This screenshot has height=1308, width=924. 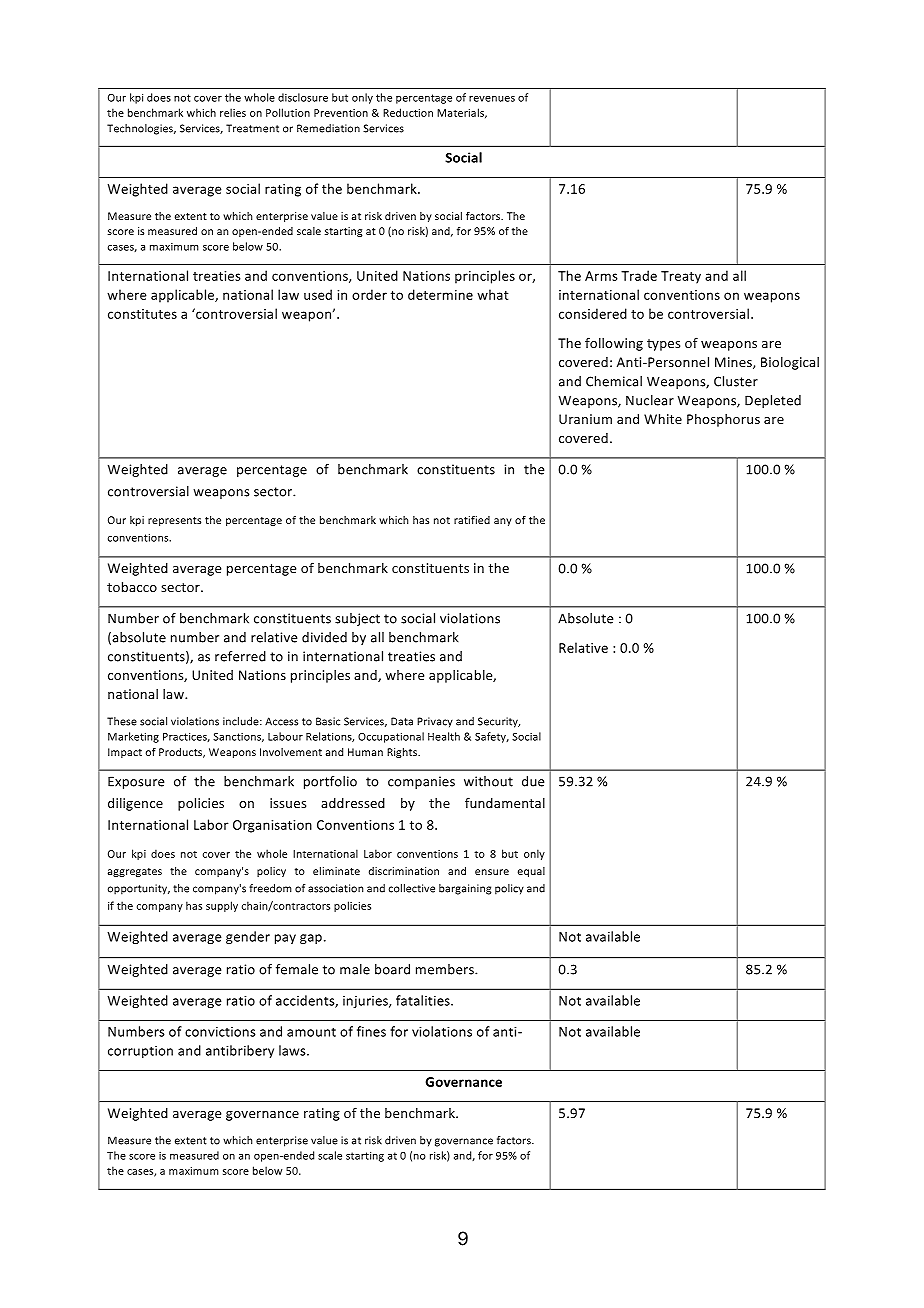 I want to click on Phosphorus, so click(x=723, y=420).
